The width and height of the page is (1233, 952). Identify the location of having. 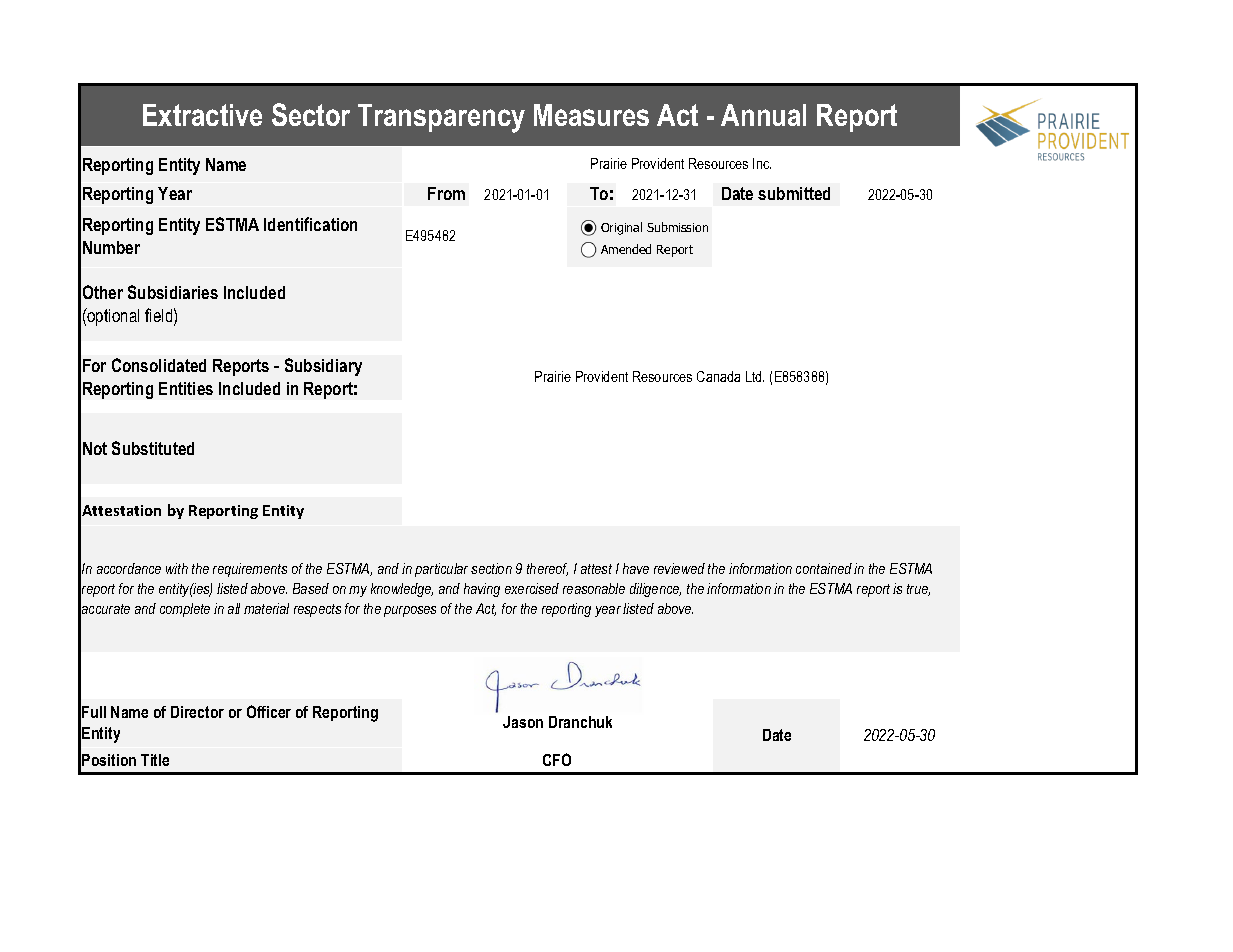
(482, 590).
